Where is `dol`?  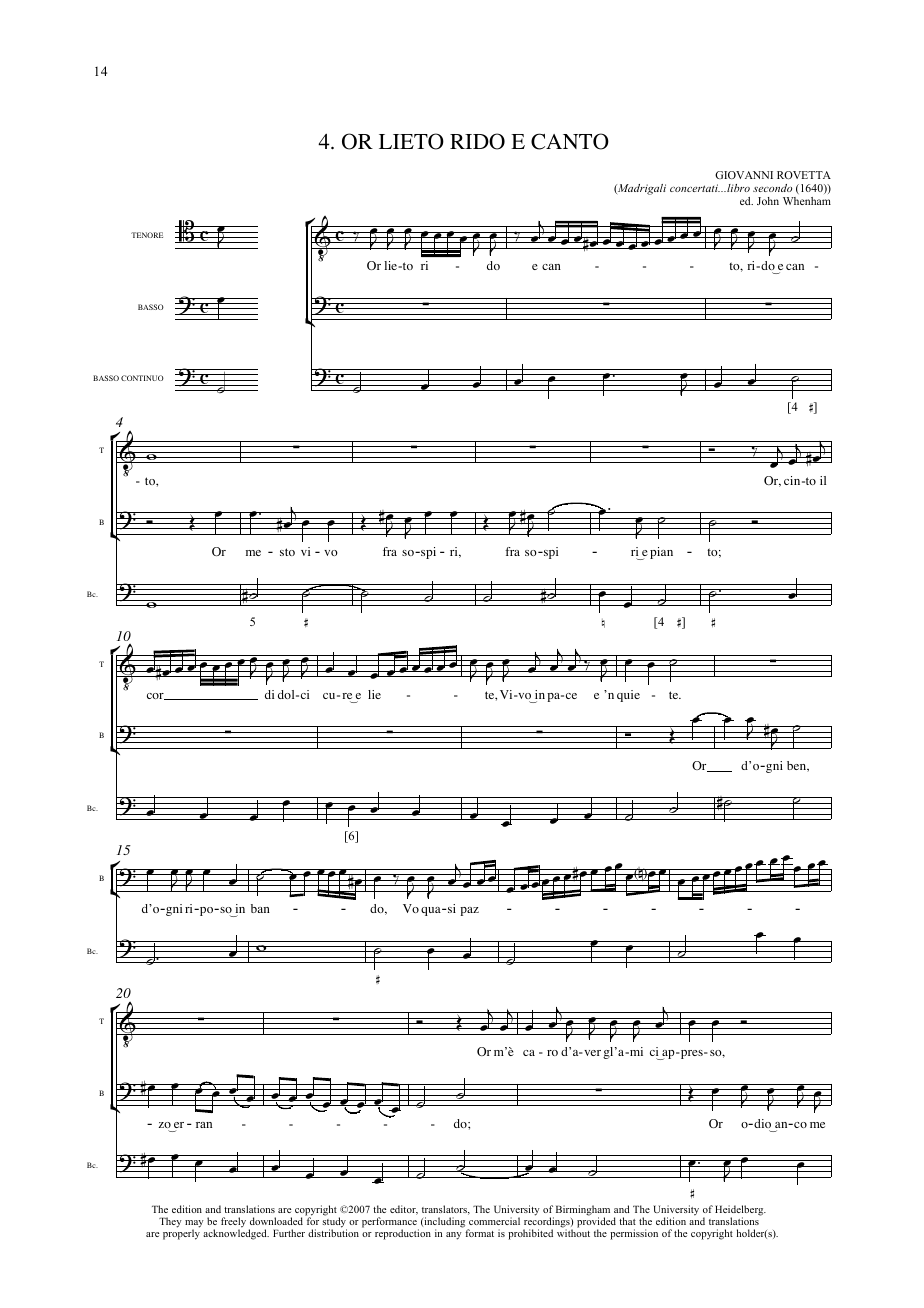
dol is located at coordinates (287, 694).
